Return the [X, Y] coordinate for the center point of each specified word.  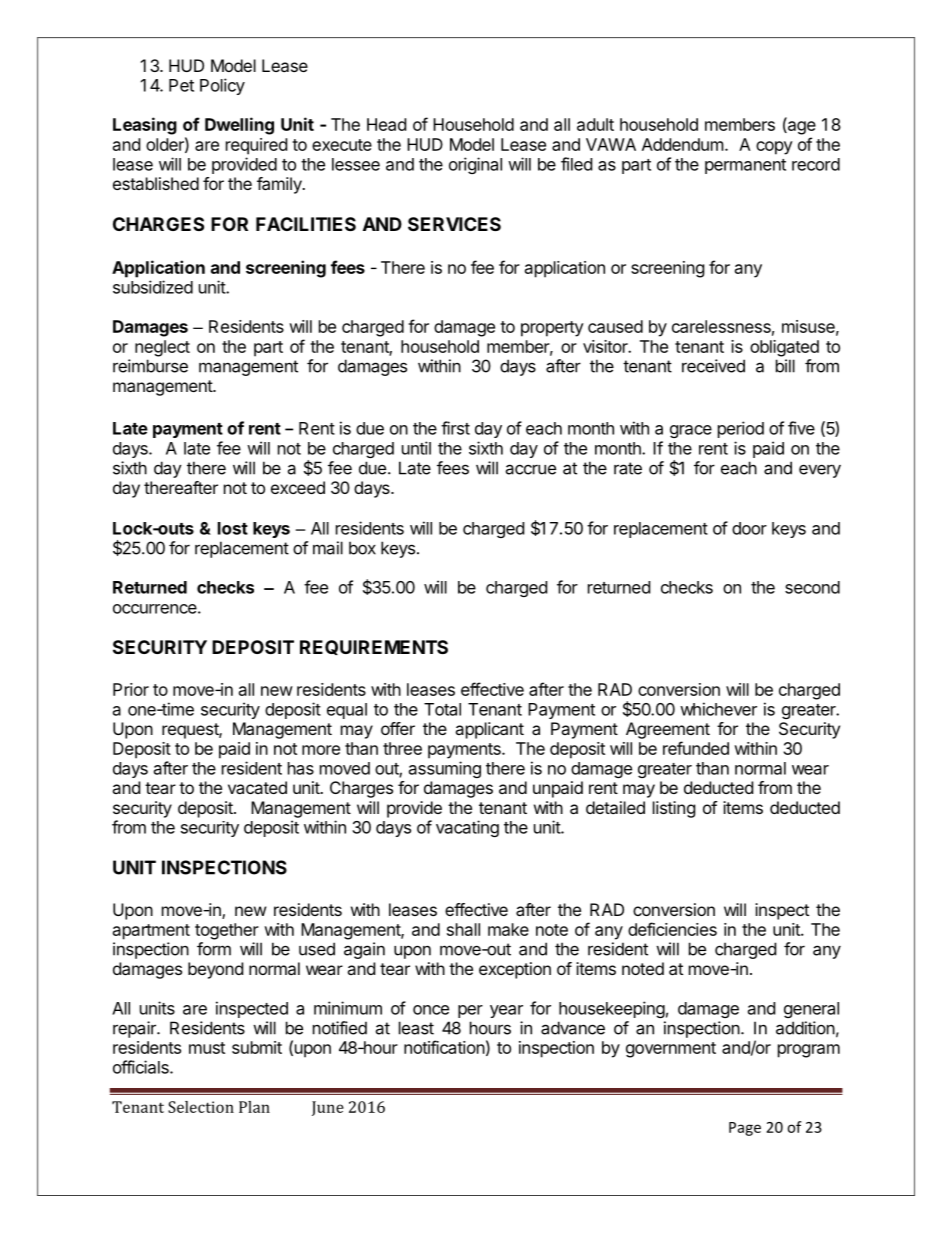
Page [745, 1129]
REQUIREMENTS [374, 647]
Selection [201, 1107]
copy [774, 148]
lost [233, 528]
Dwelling [239, 126]
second [812, 587]
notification [444, 1047]
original [475, 165]
